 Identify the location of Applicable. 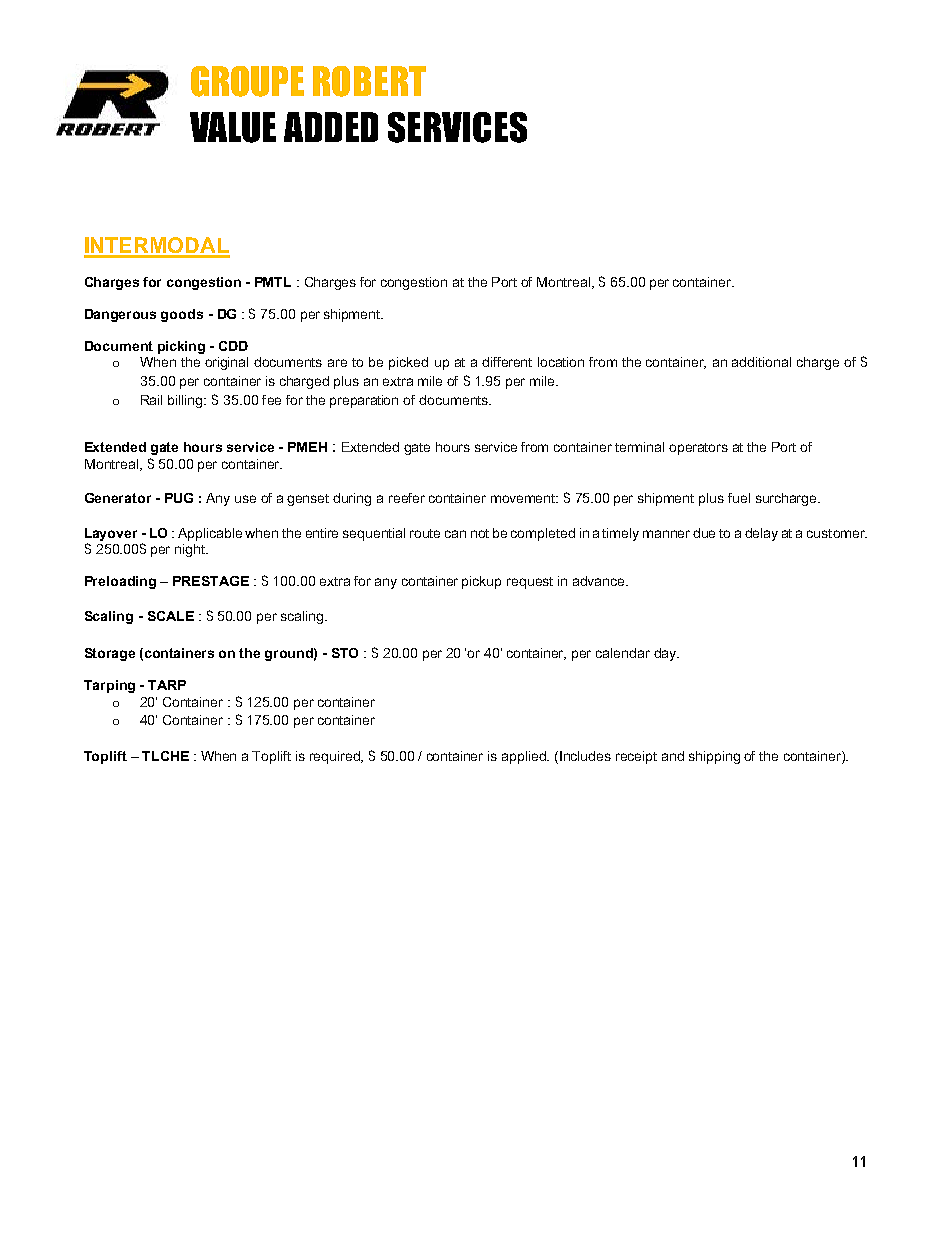
(210, 534).
